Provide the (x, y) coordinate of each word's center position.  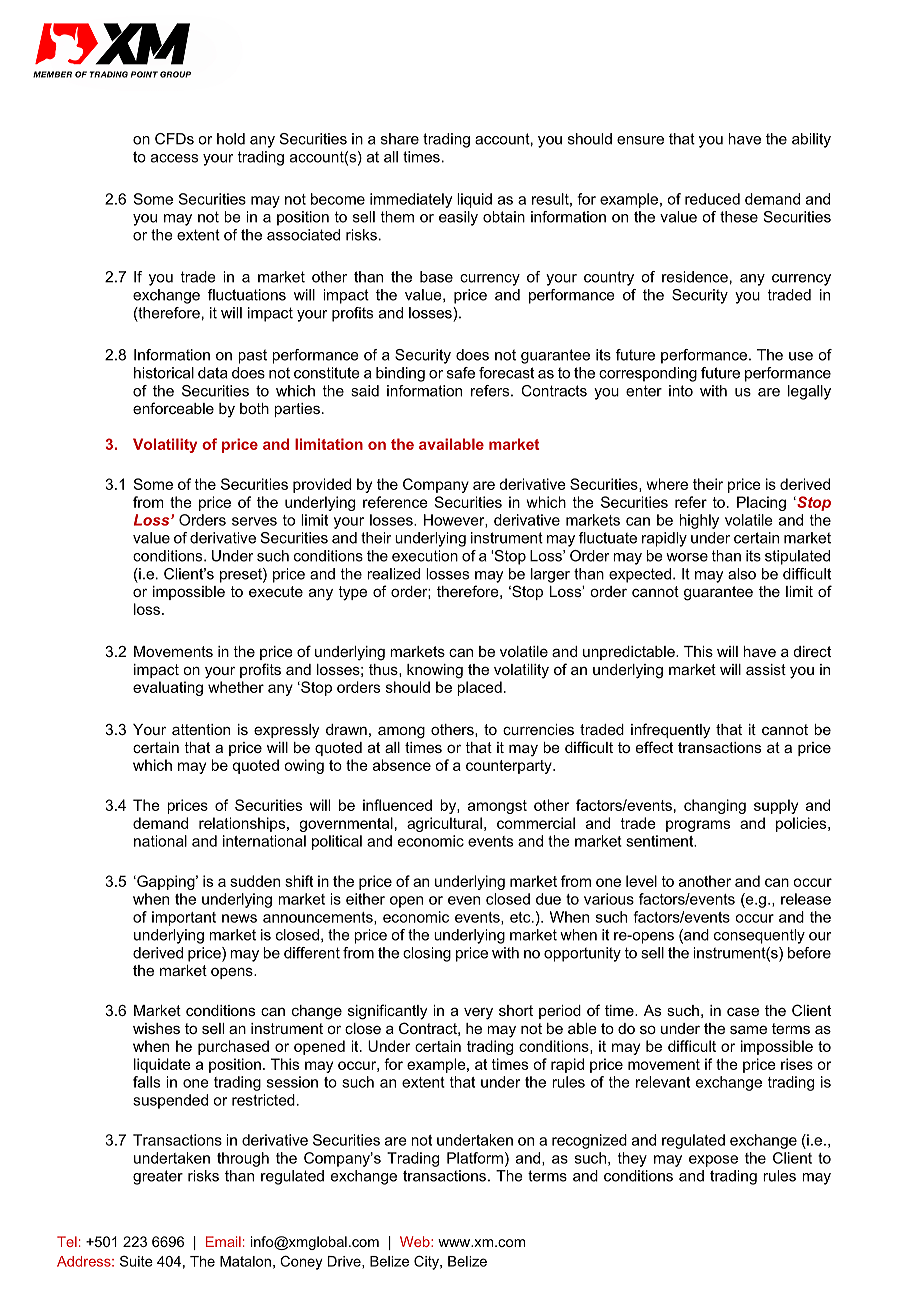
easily (458, 218)
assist (766, 669)
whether (236, 687)
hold (231, 139)
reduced (712, 199)
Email (223, 1241)
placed (479, 688)
